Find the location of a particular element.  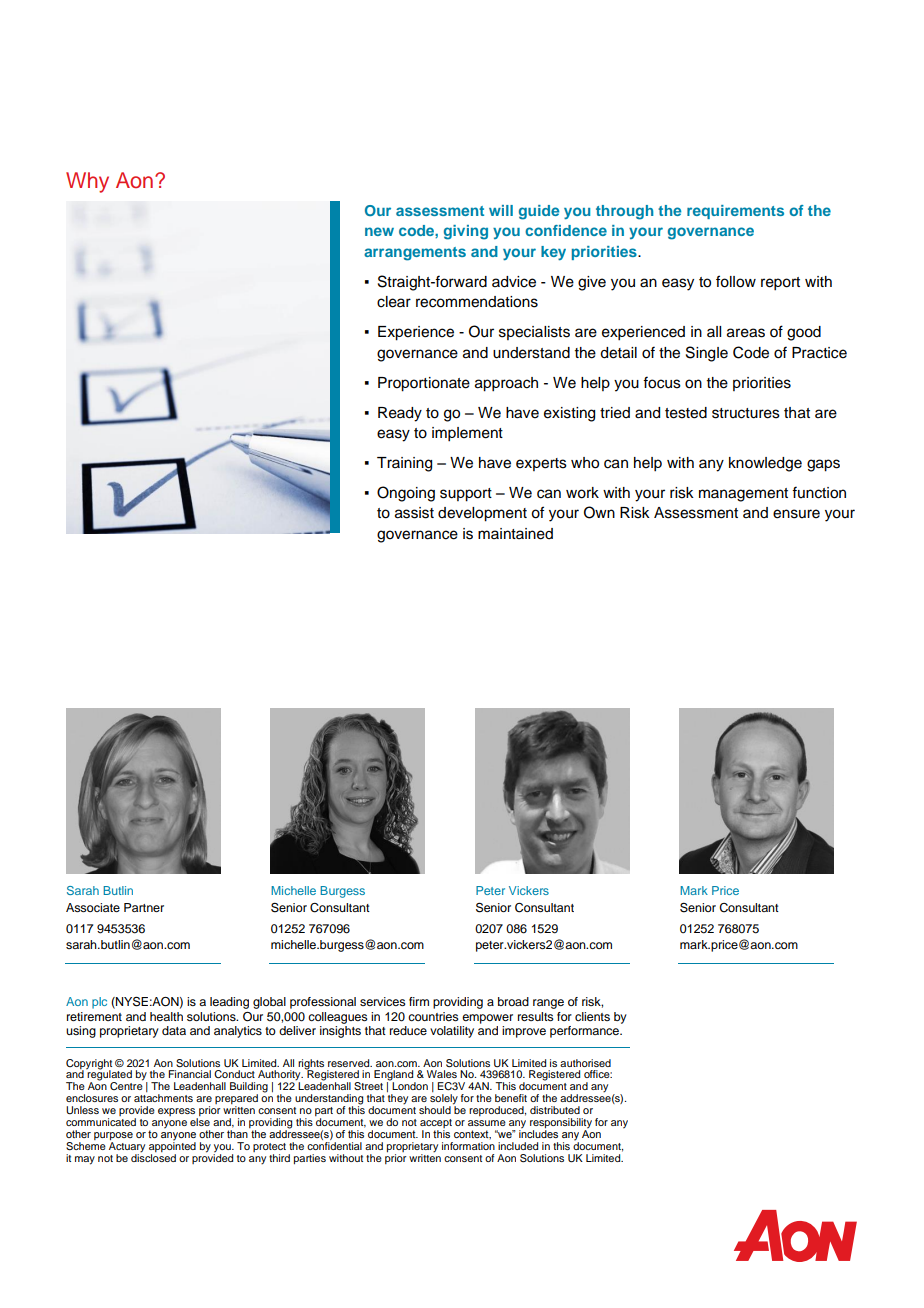

accept is located at coordinates (436, 1125).
